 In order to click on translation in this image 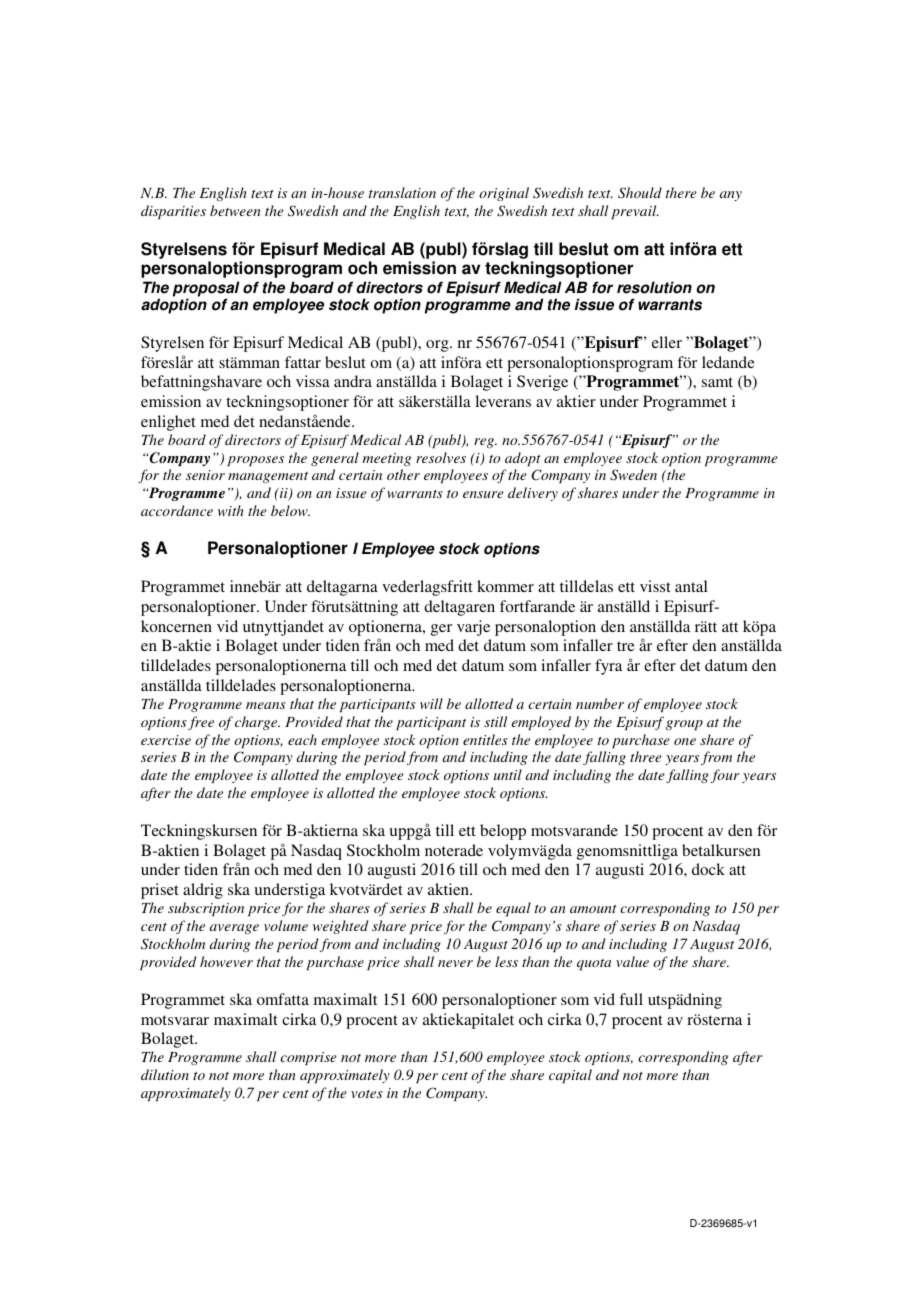, I will do `click(402, 192)`.
